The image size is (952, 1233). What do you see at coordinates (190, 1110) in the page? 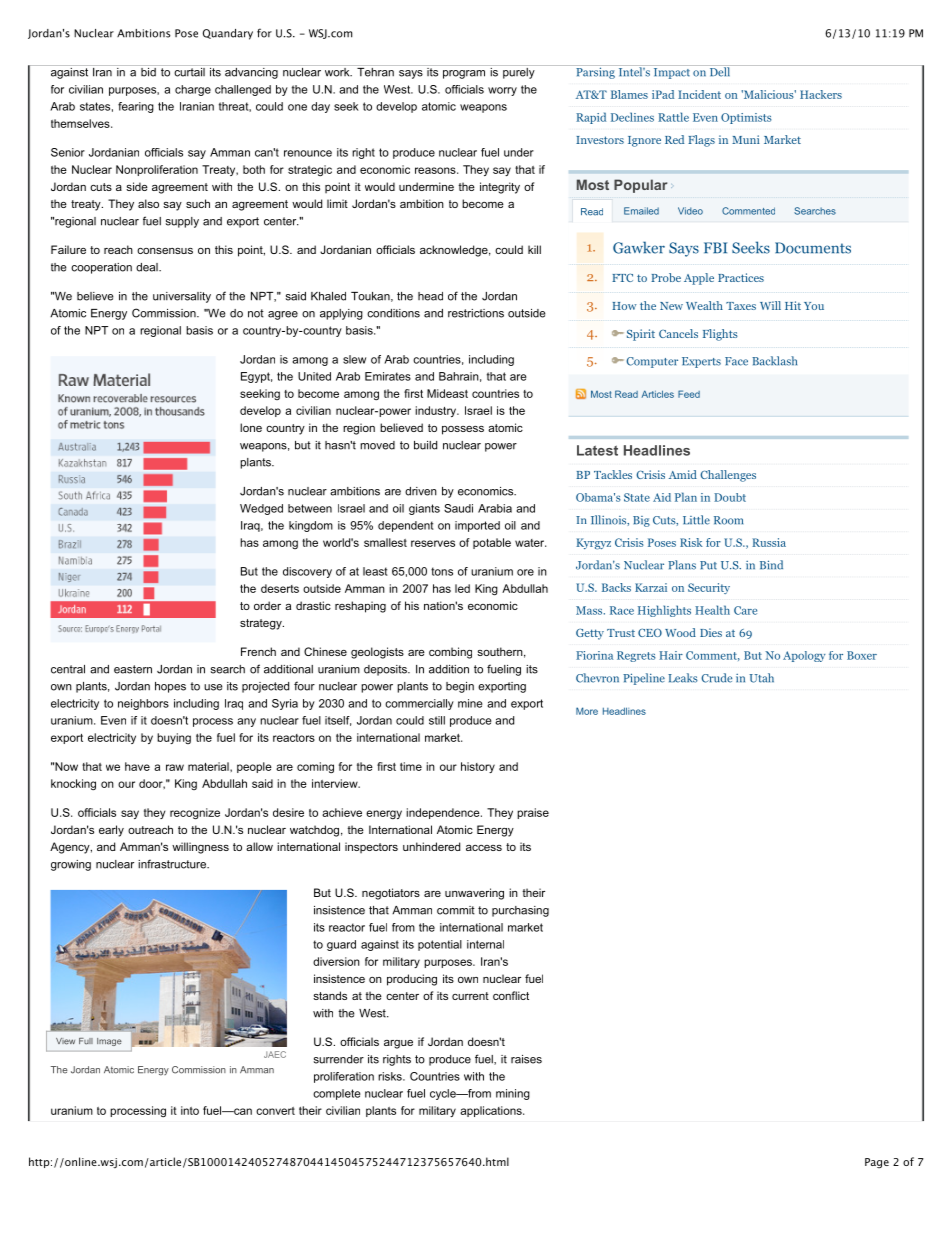
I see `into` at bounding box center [190, 1110].
